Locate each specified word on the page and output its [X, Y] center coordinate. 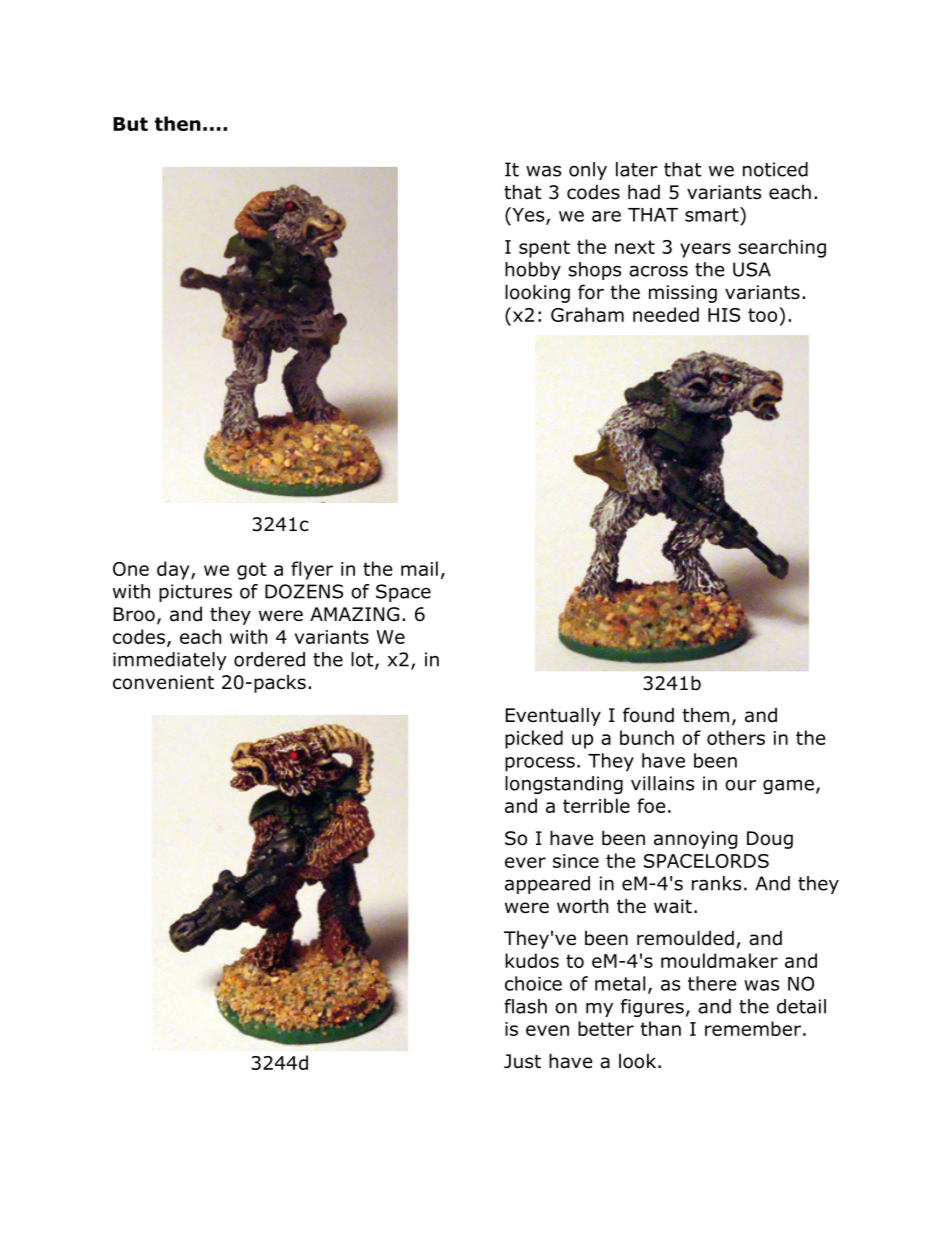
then [178, 123]
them [706, 715]
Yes [528, 215]
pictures [195, 593]
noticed [775, 169]
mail [419, 568]
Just [522, 1061]
